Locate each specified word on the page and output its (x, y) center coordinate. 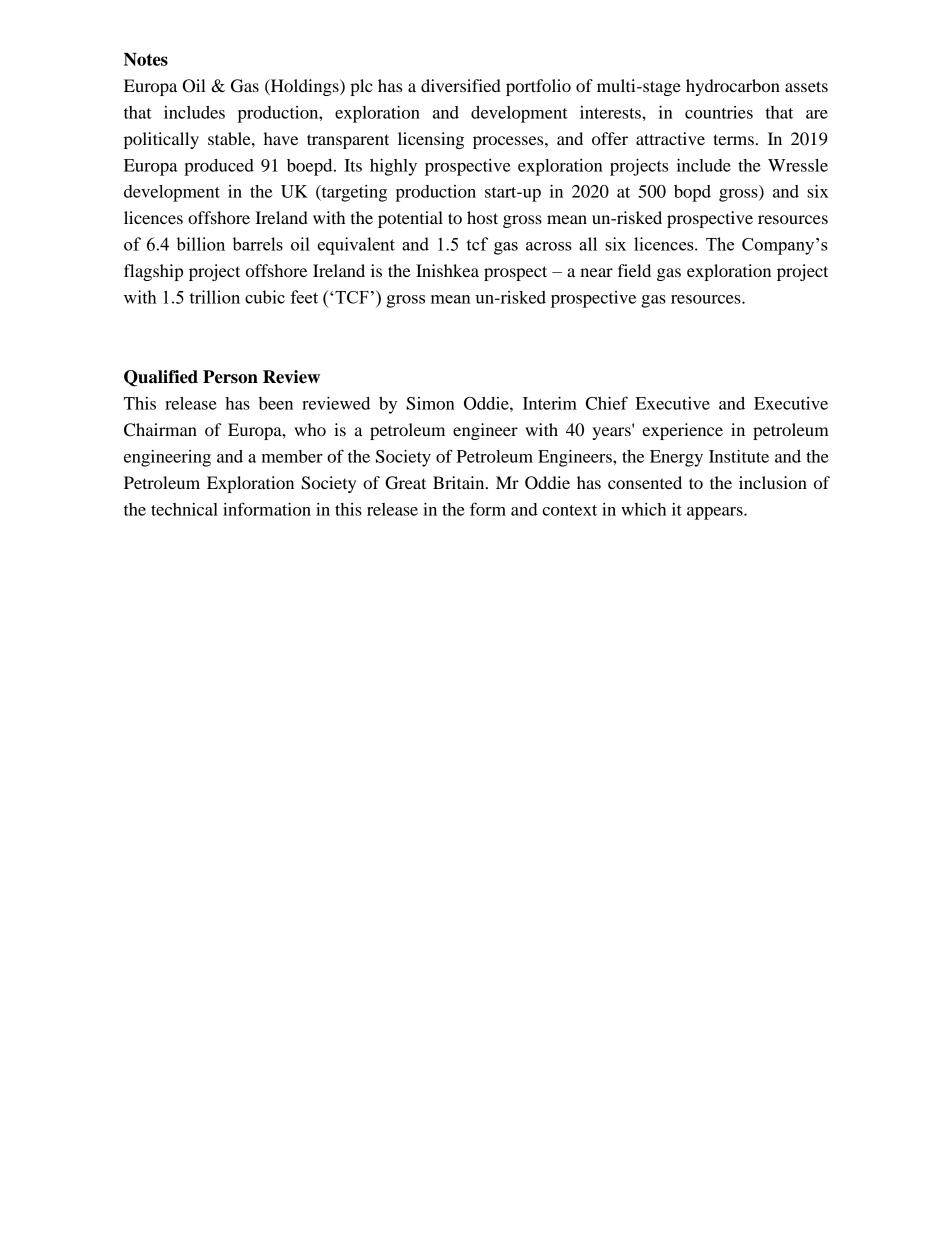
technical (184, 509)
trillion (214, 297)
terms (733, 139)
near (596, 272)
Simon (430, 403)
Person (230, 377)
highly (393, 167)
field (634, 270)
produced (219, 167)
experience (682, 431)
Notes (146, 59)
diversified (461, 85)
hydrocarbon (733, 87)
